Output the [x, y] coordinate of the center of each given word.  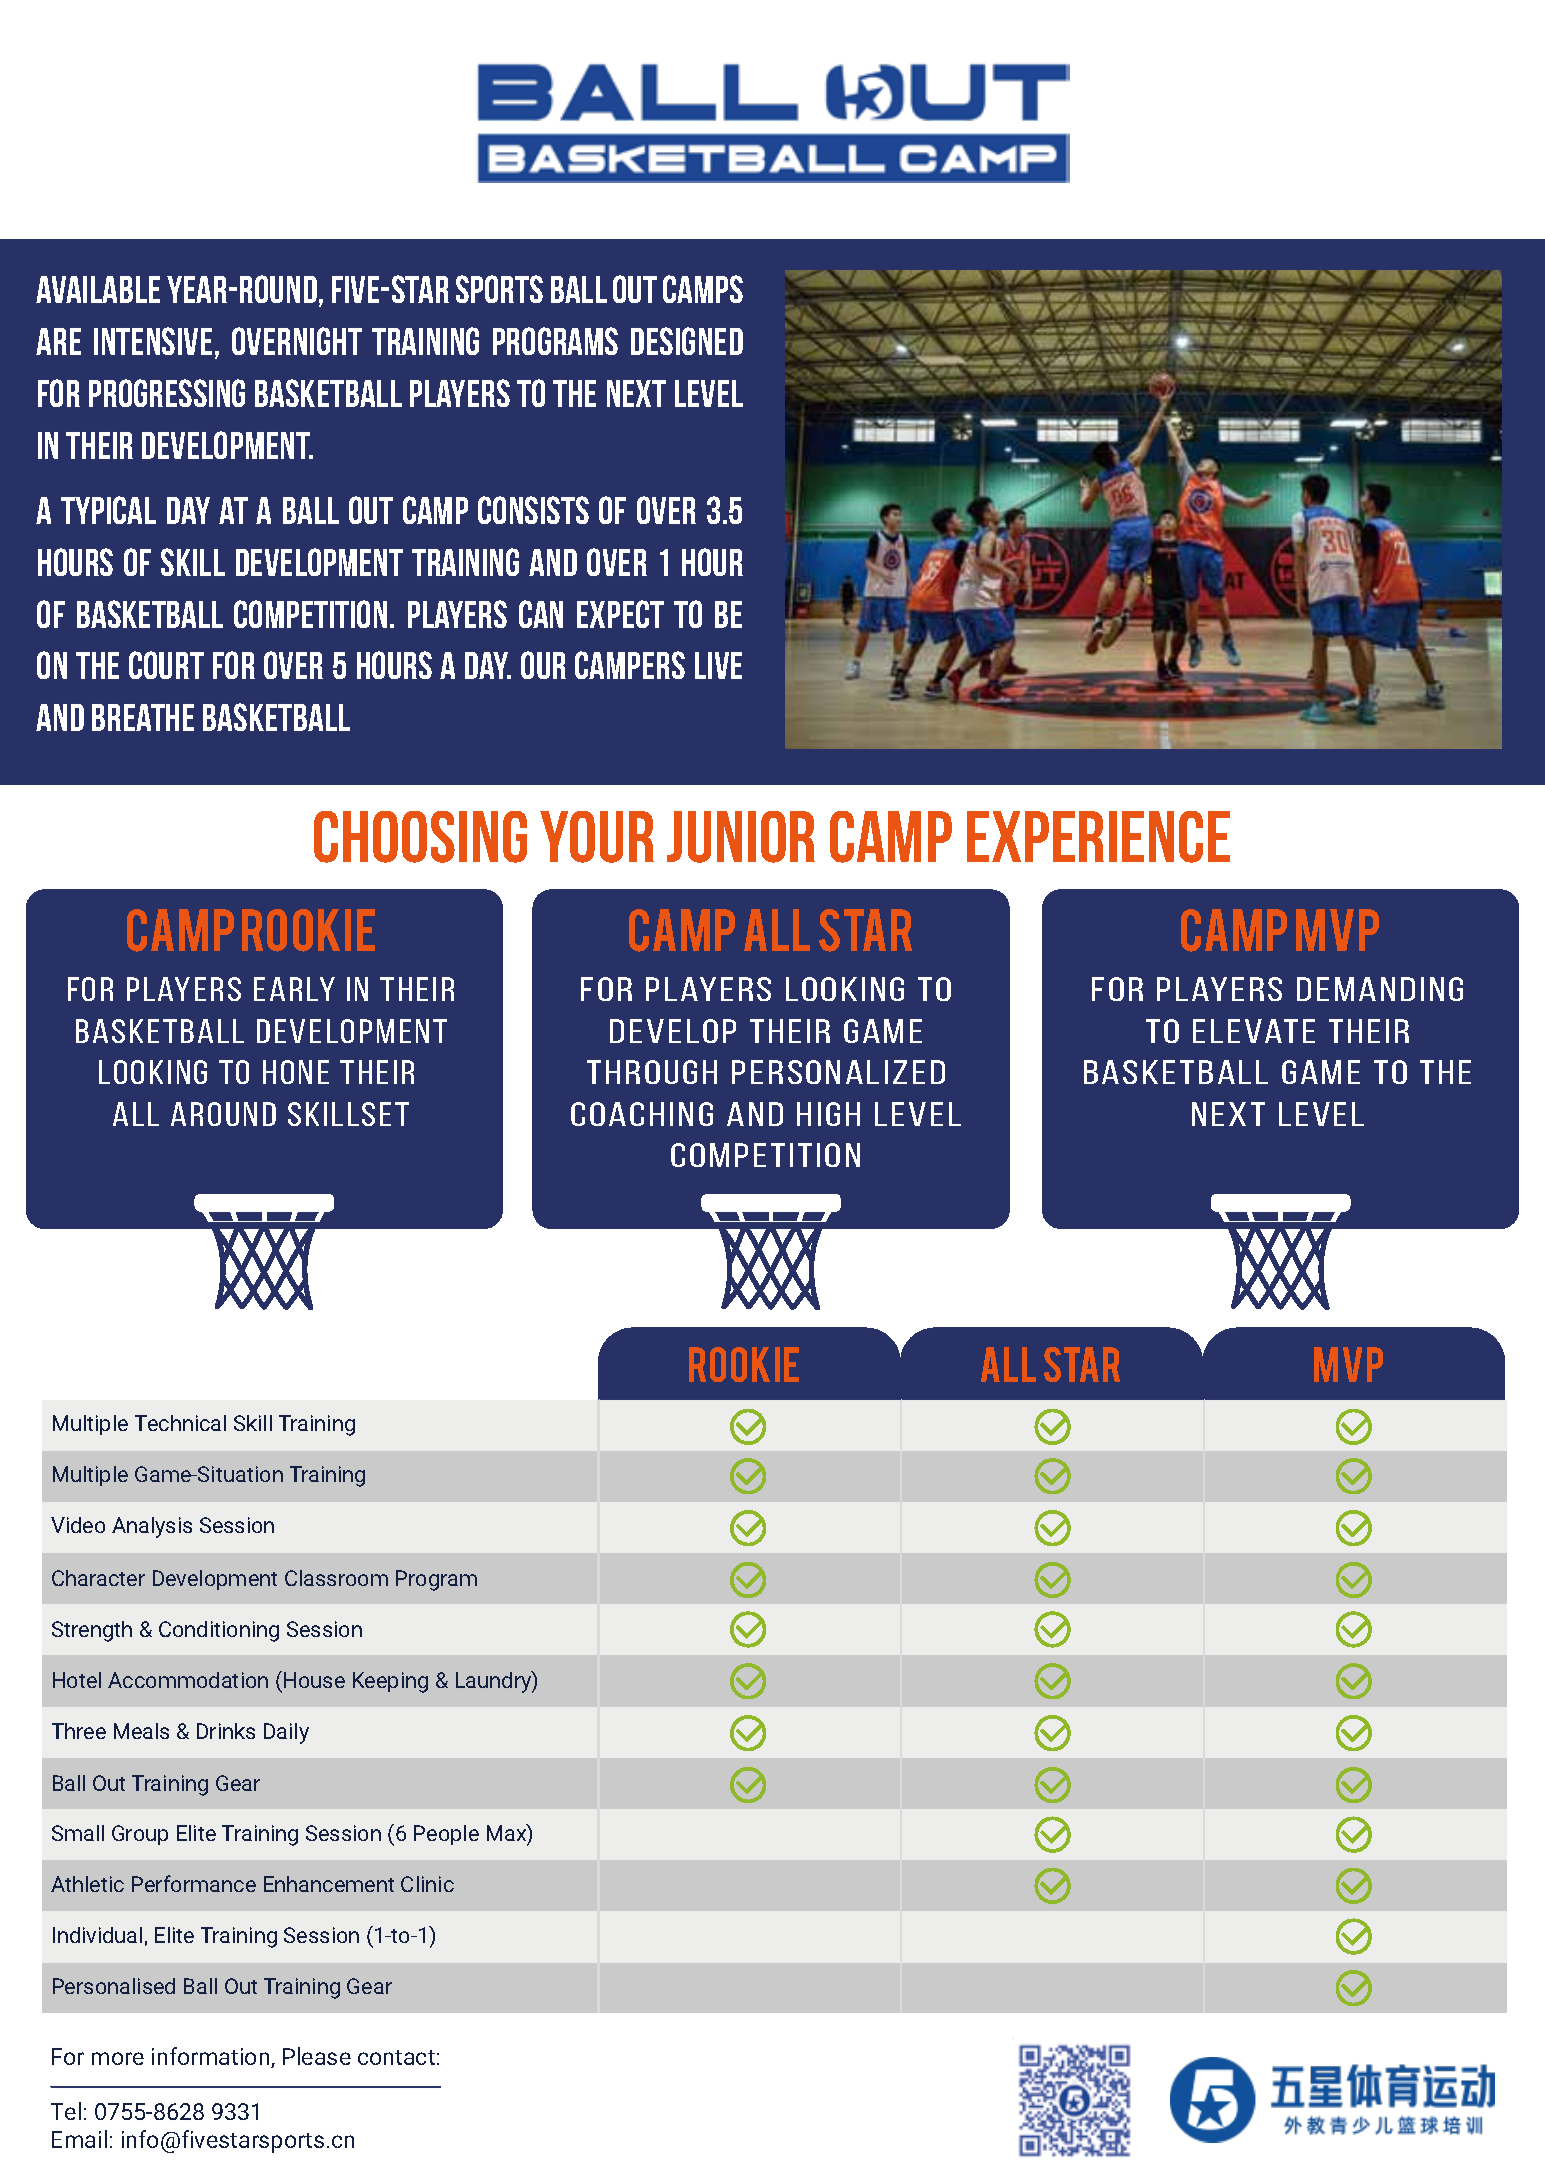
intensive [153, 341]
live [718, 665]
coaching [642, 1114]
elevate [1254, 1031]
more [118, 2058]
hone [296, 1072]
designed [687, 341]
